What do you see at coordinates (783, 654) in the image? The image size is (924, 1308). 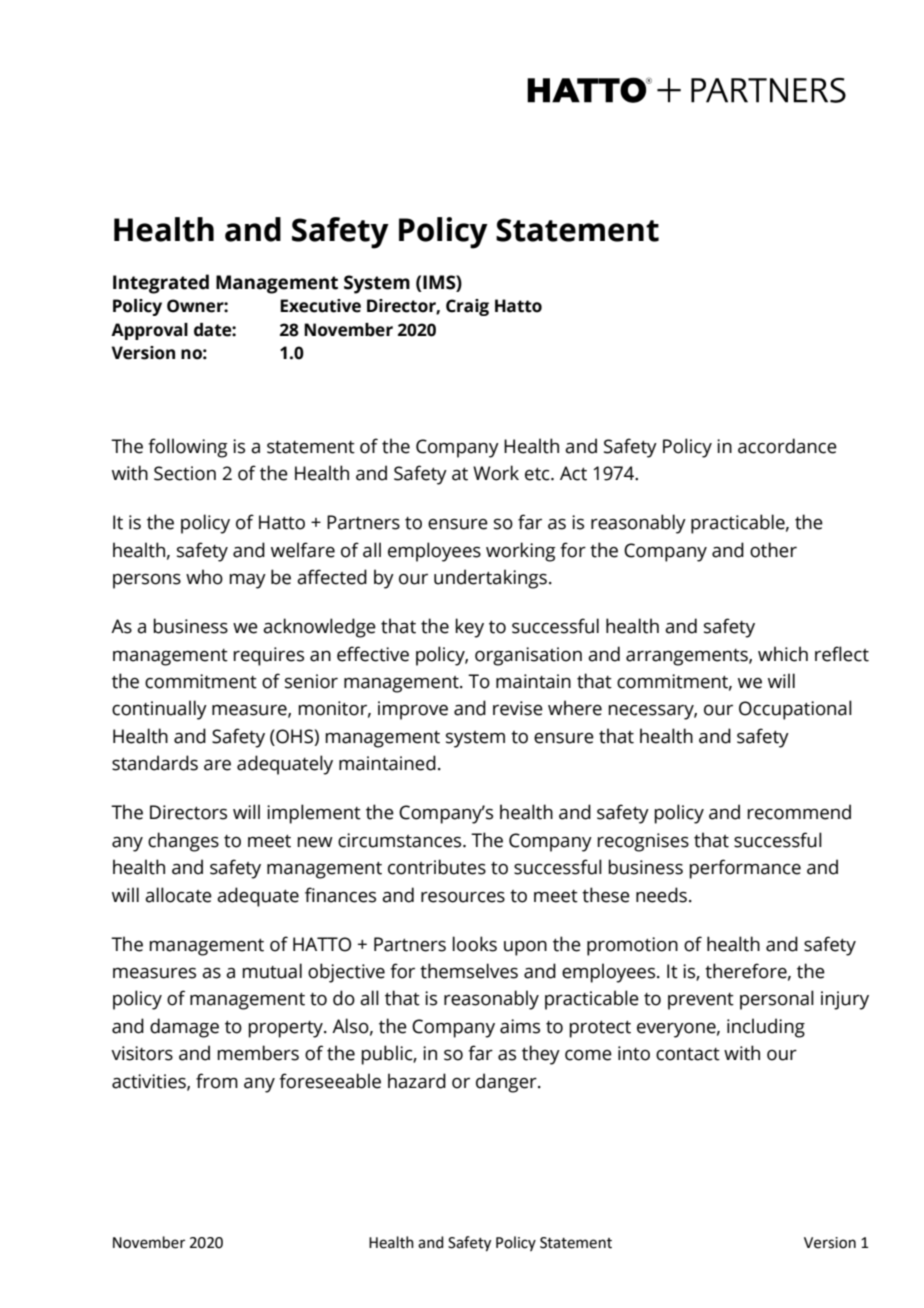 I see `which` at bounding box center [783, 654].
